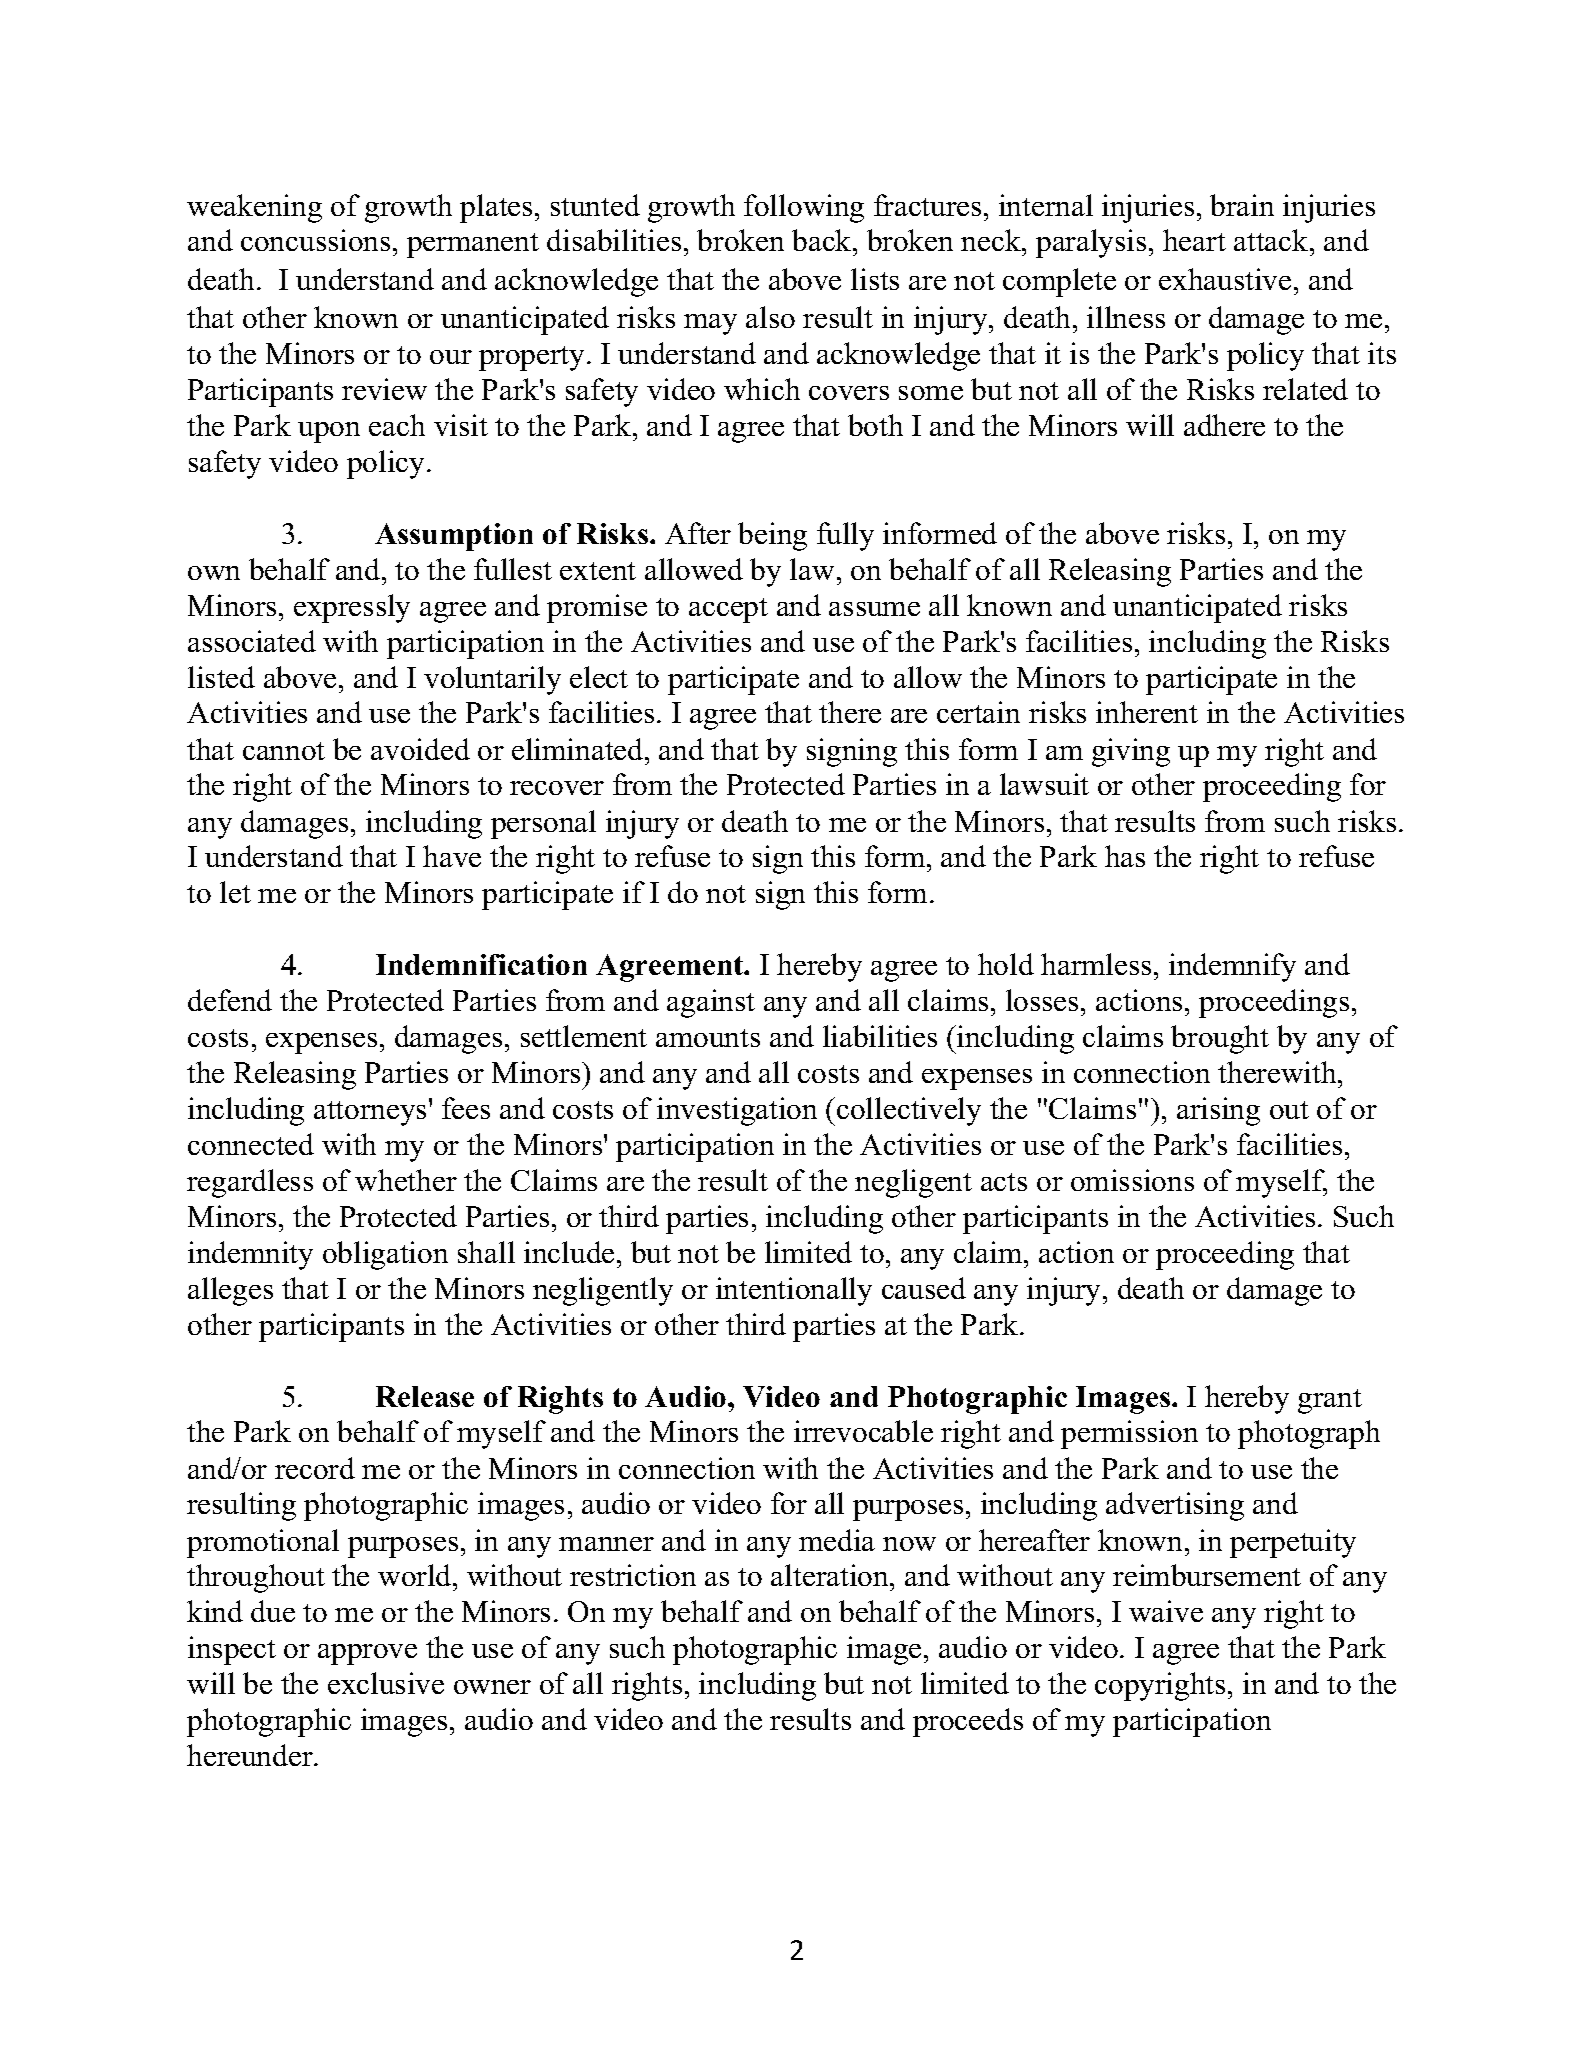 This screenshot has width=1594, height=2063. Describe the element at coordinates (794, 1291) in the screenshot. I see `intentionally` at that location.
